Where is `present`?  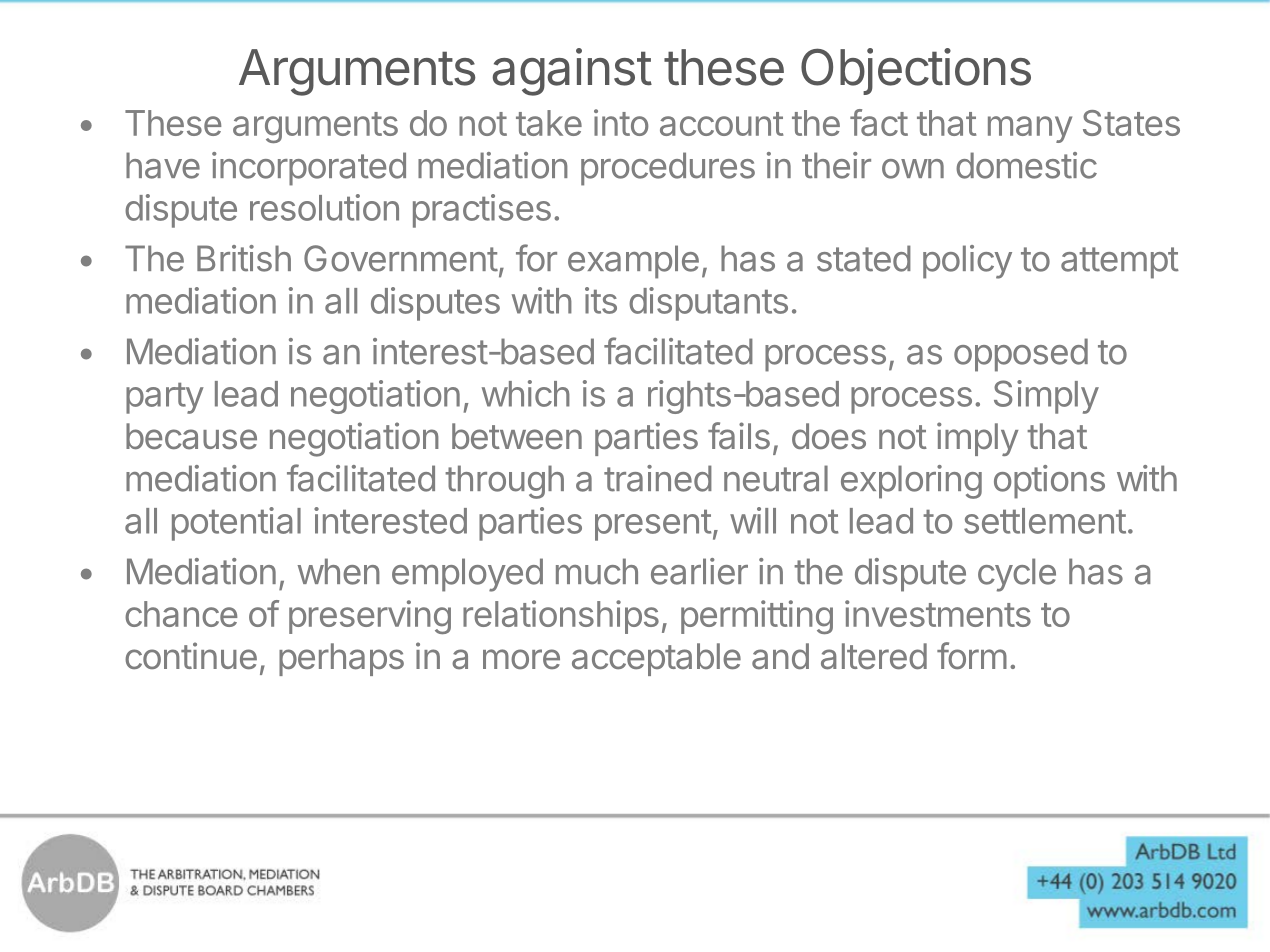
present is located at coordinates (653, 525).
